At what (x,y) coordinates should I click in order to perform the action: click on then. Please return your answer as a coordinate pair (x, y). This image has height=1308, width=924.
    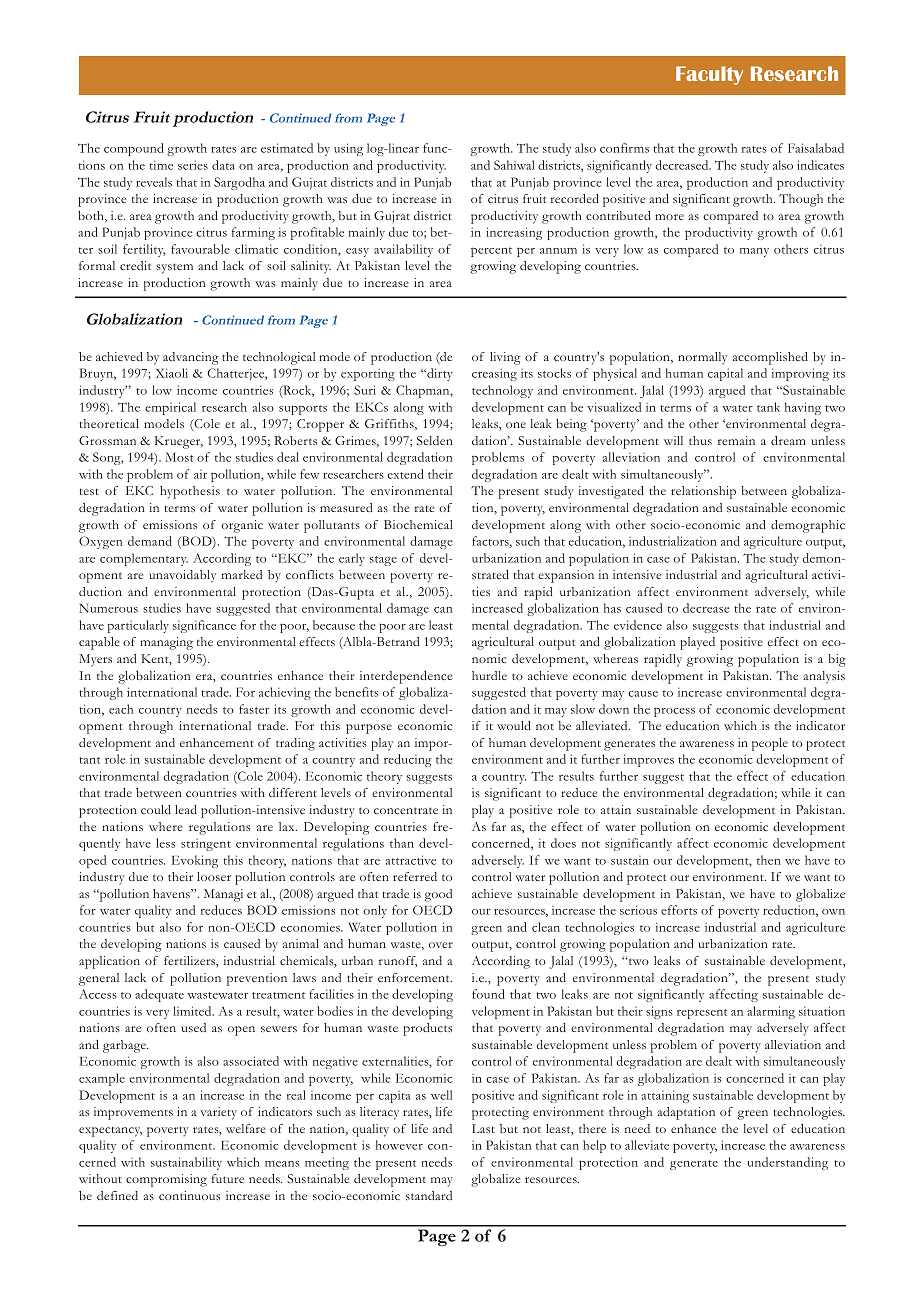
    Looking at the image, I should click on (769, 860).
